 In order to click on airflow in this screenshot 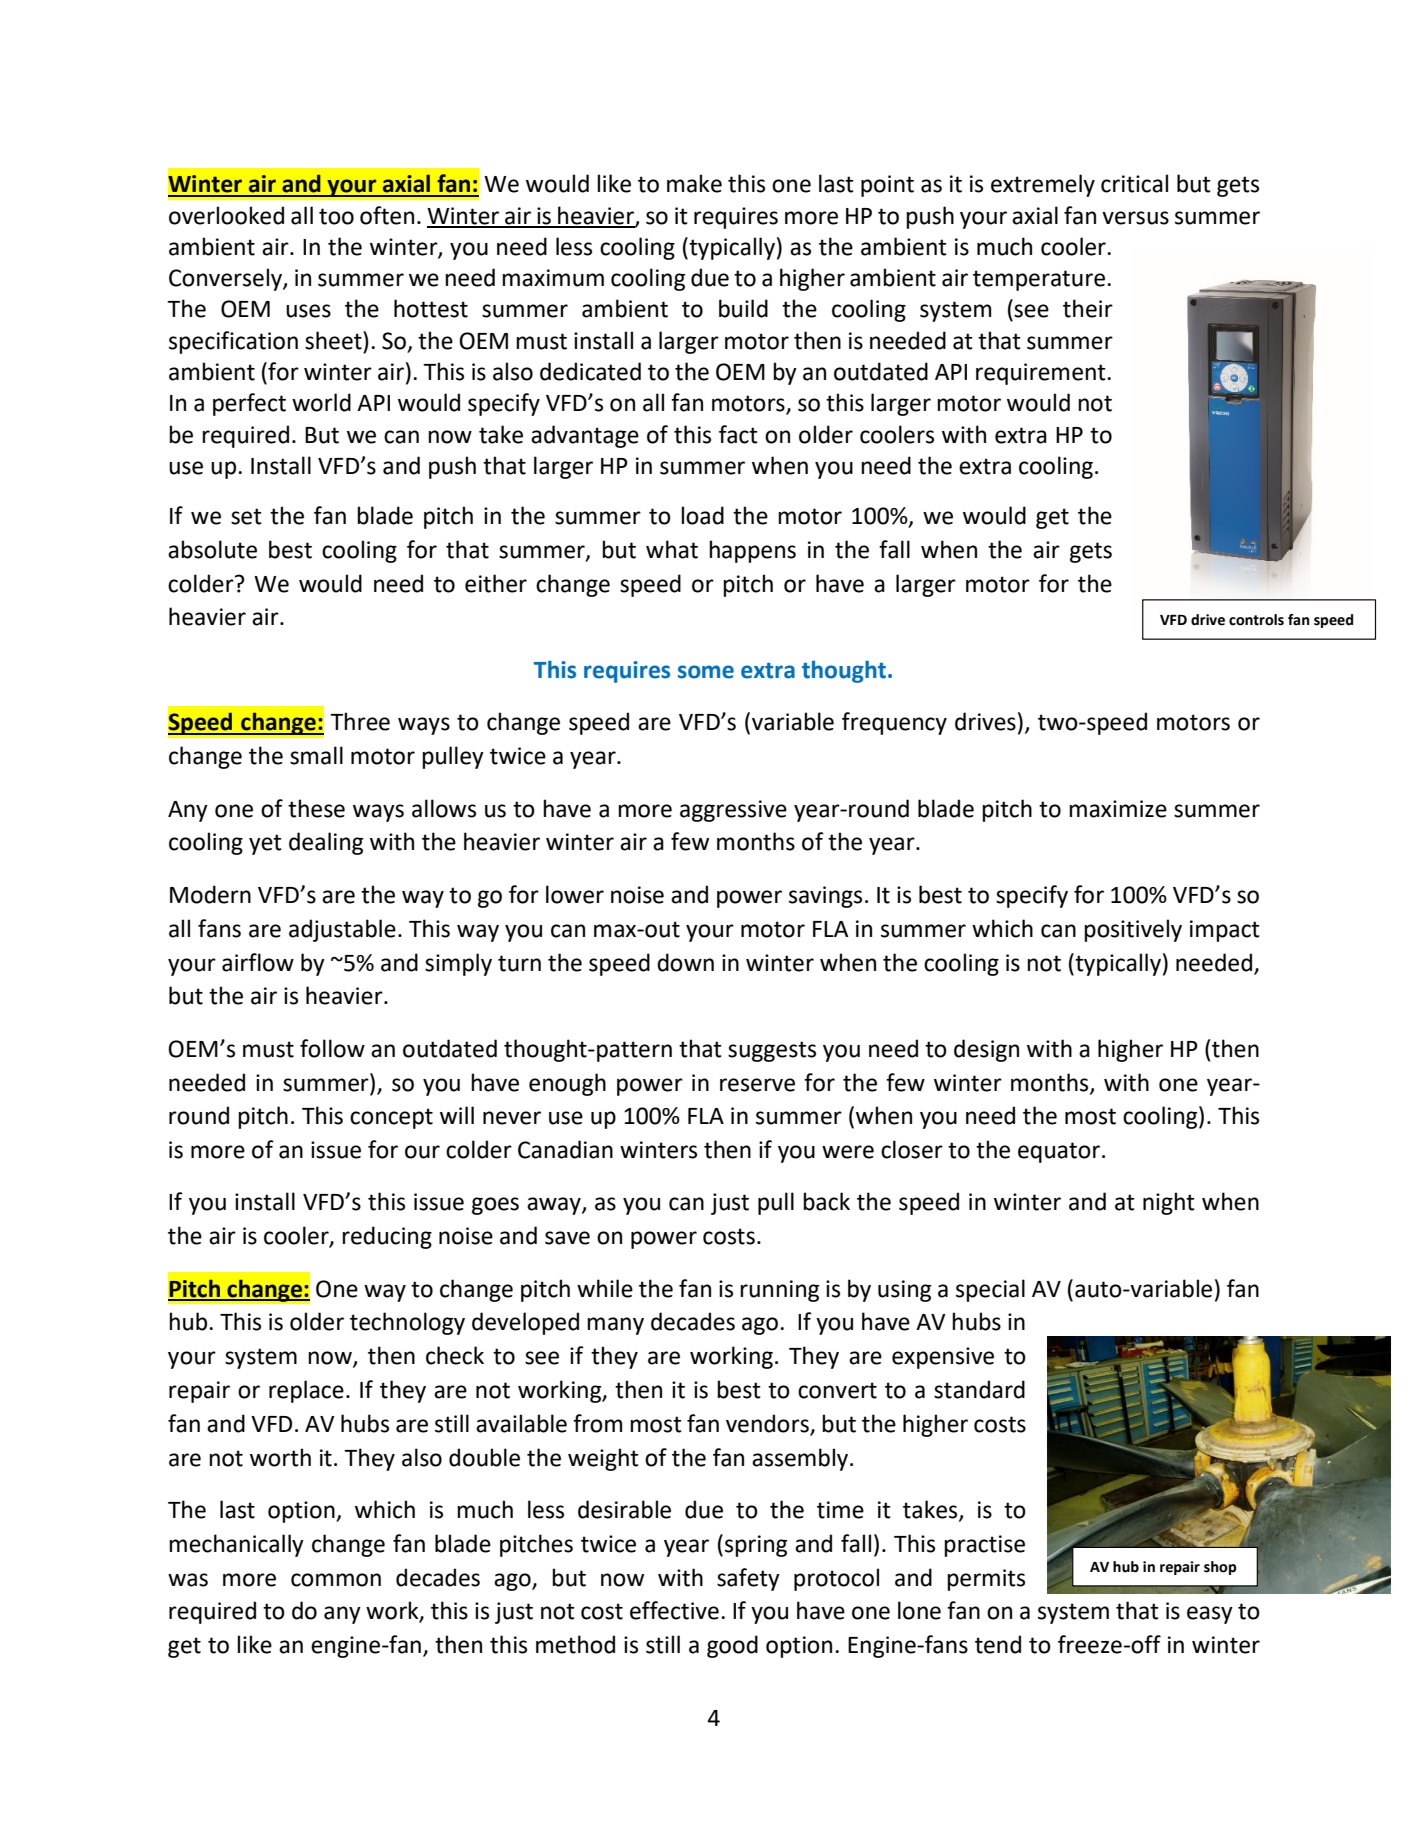, I will do `click(258, 962)`.
